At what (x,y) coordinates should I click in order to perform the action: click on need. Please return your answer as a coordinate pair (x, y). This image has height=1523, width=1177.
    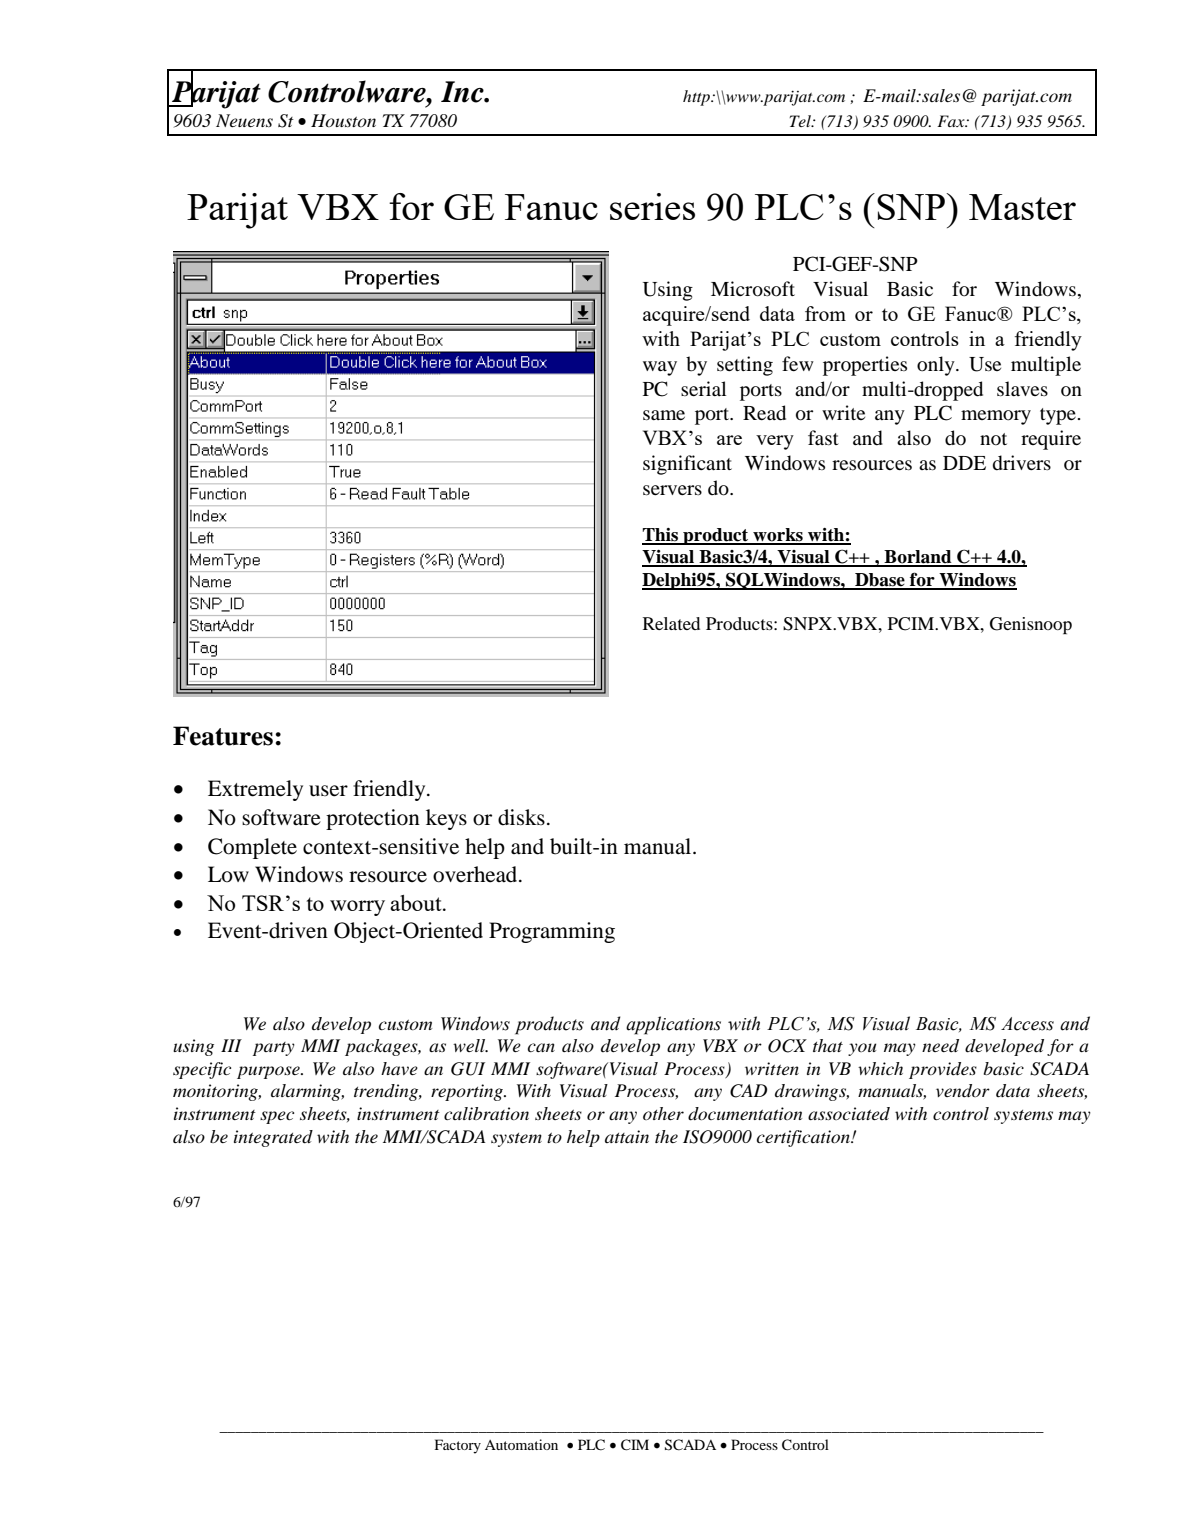
    Looking at the image, I should click on (940, 1046).
